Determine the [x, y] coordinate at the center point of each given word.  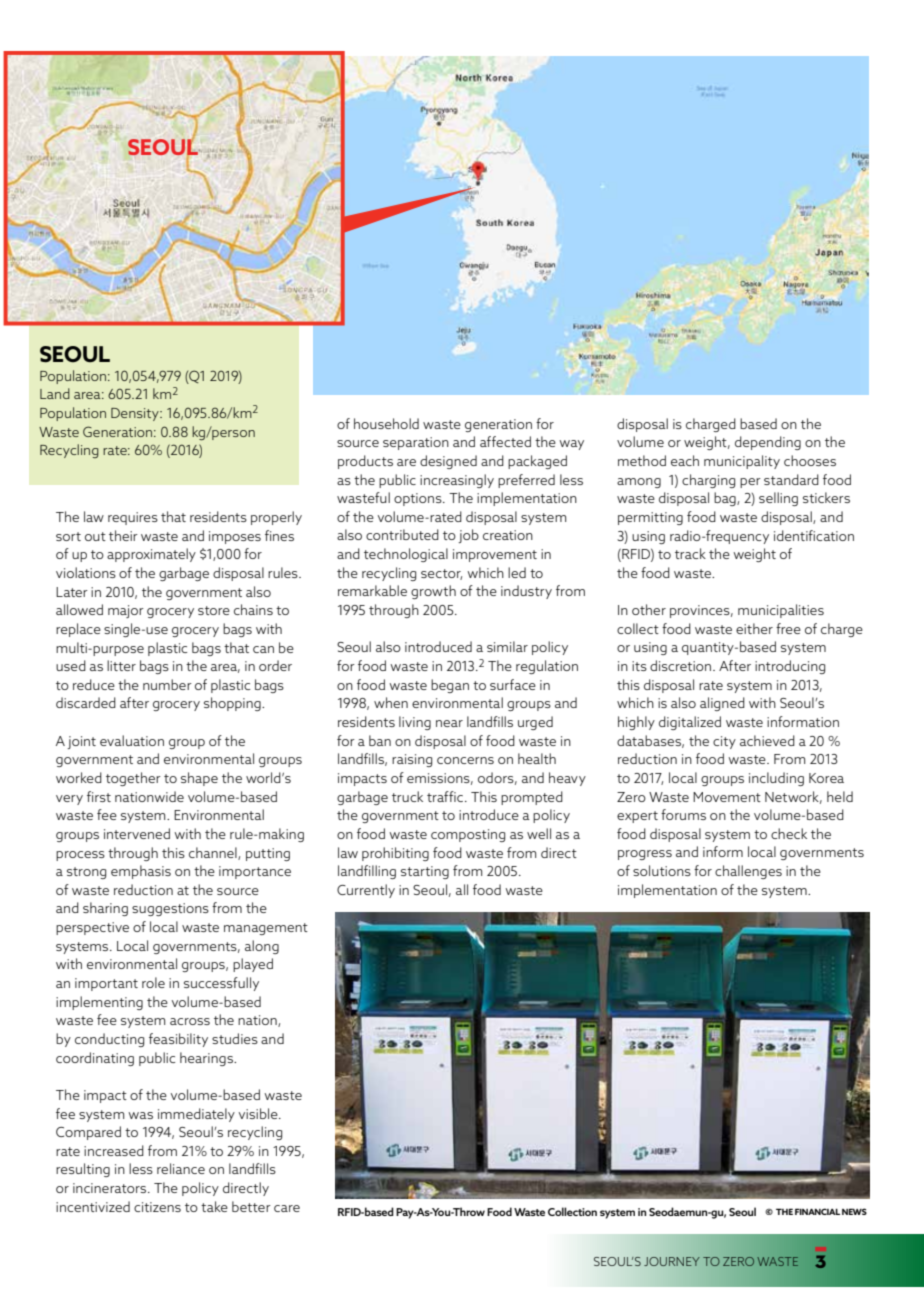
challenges [748, 872]
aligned [722, 704]
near [449, 723]
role [153, 982]
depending [768, 443]
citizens [157, 1207]
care [287, 1208]
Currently [366, 891]
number [167, 684]
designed [448, 462]
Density [136, 414]
